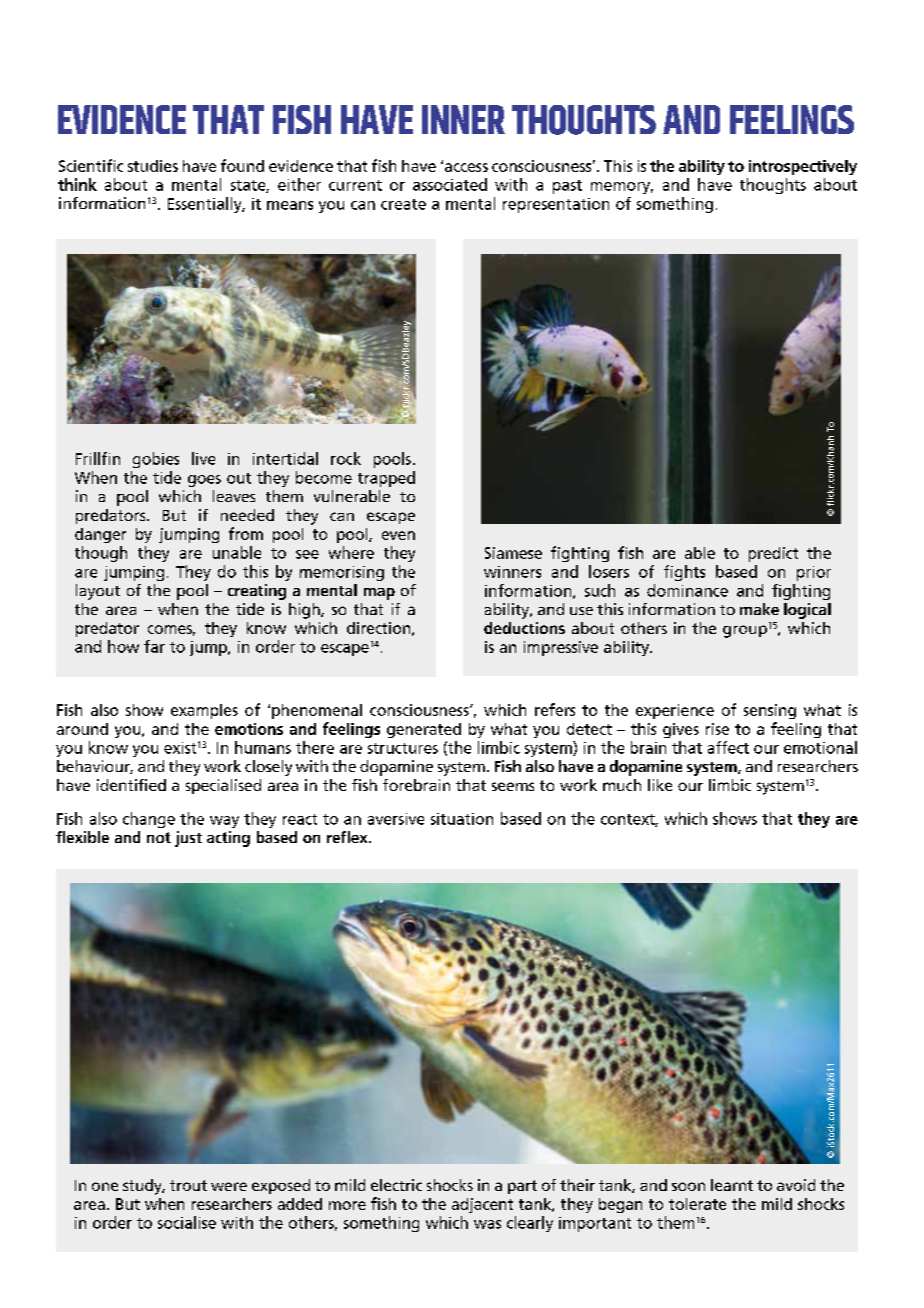  What do you see at coordinates (450, 184) in the screenshot?
I see `associated` at bounding box center [450, 184].
